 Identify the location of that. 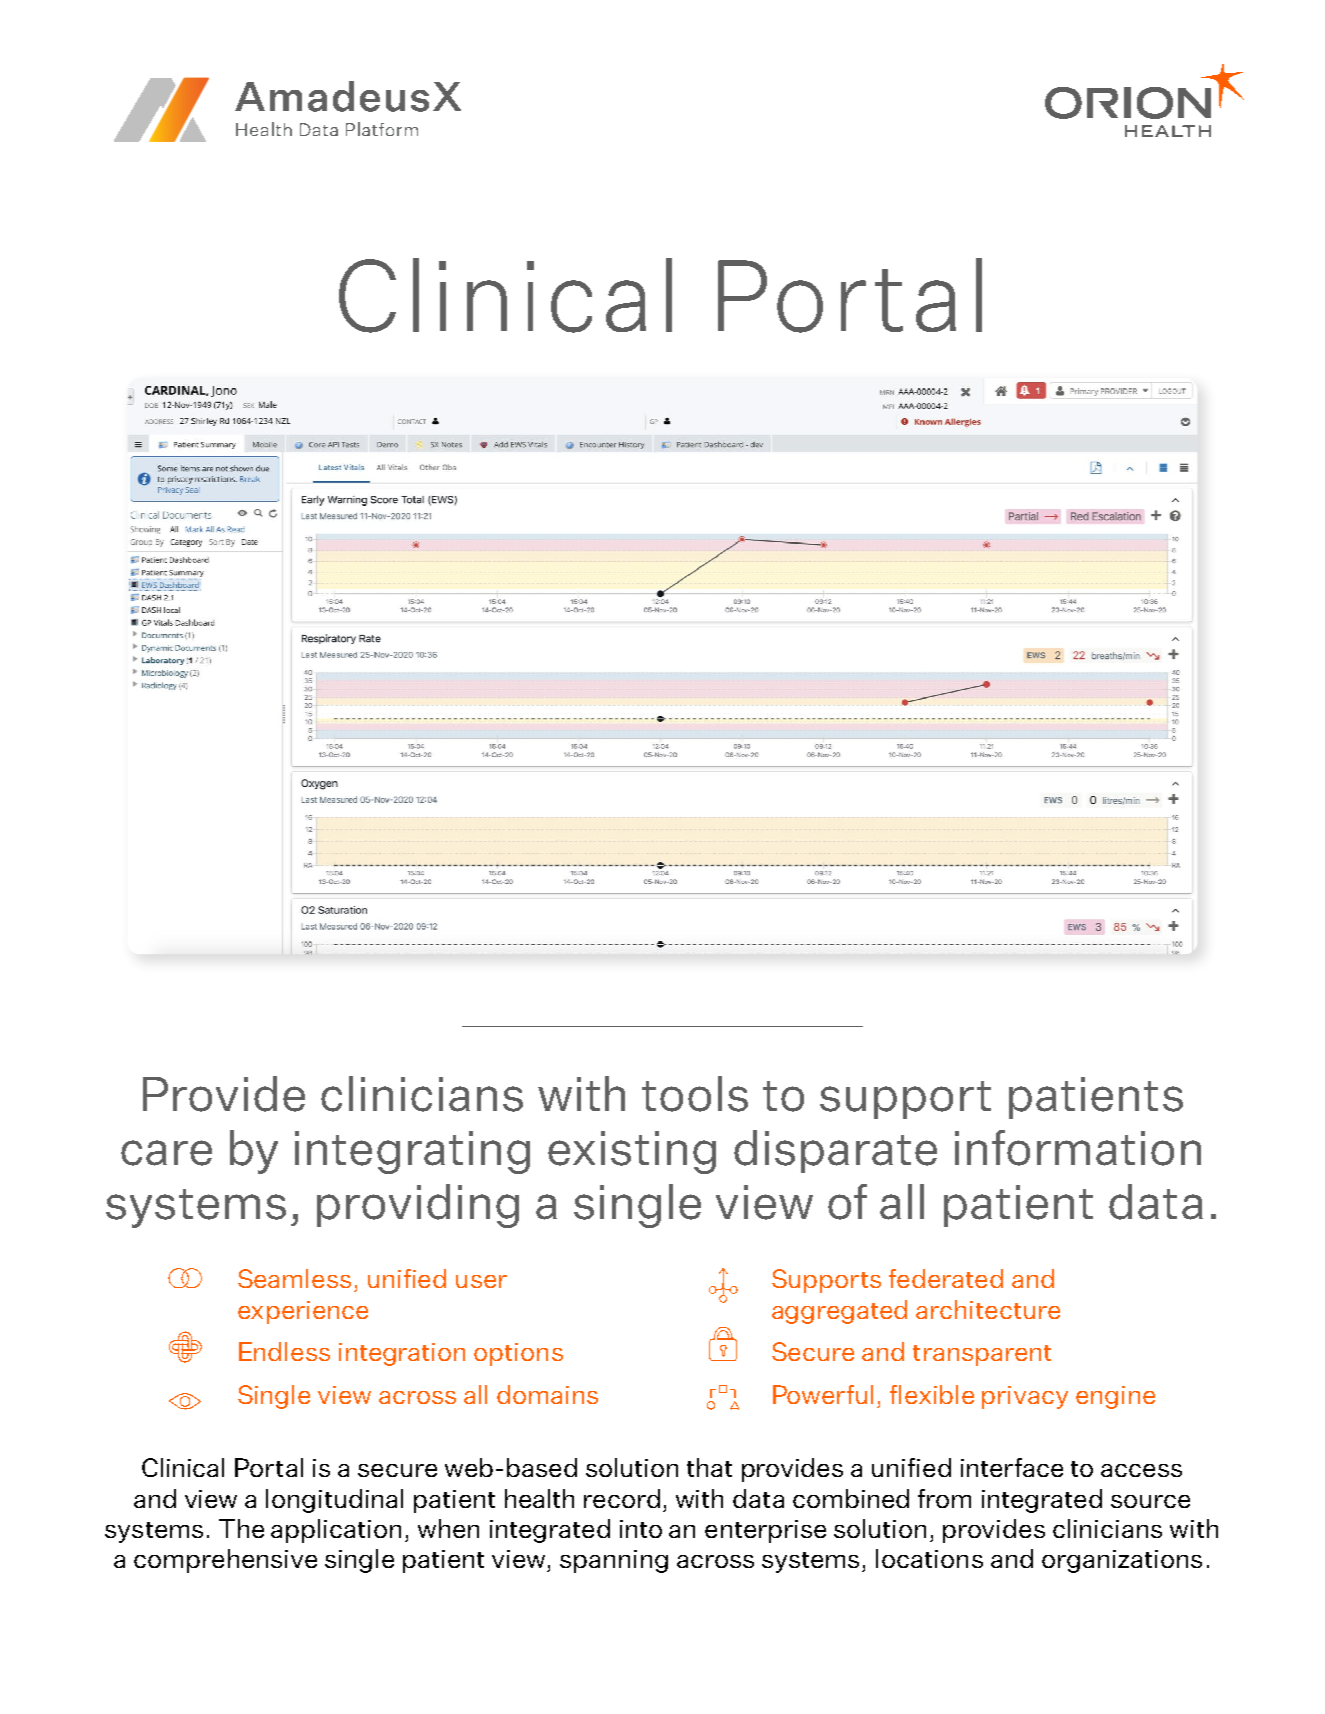
(709, 1467).
